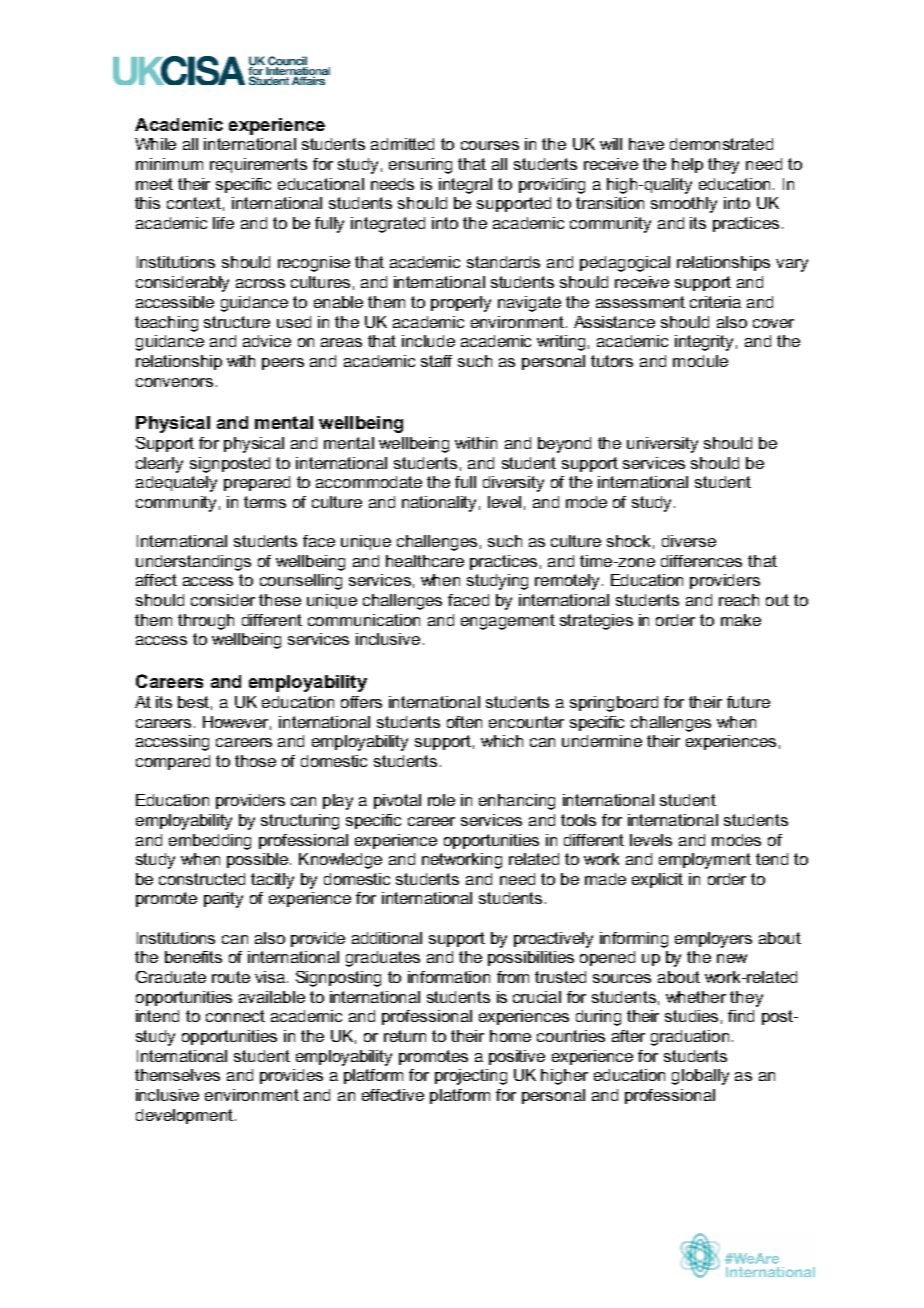  I want to click on integral, so click(465, 186).
